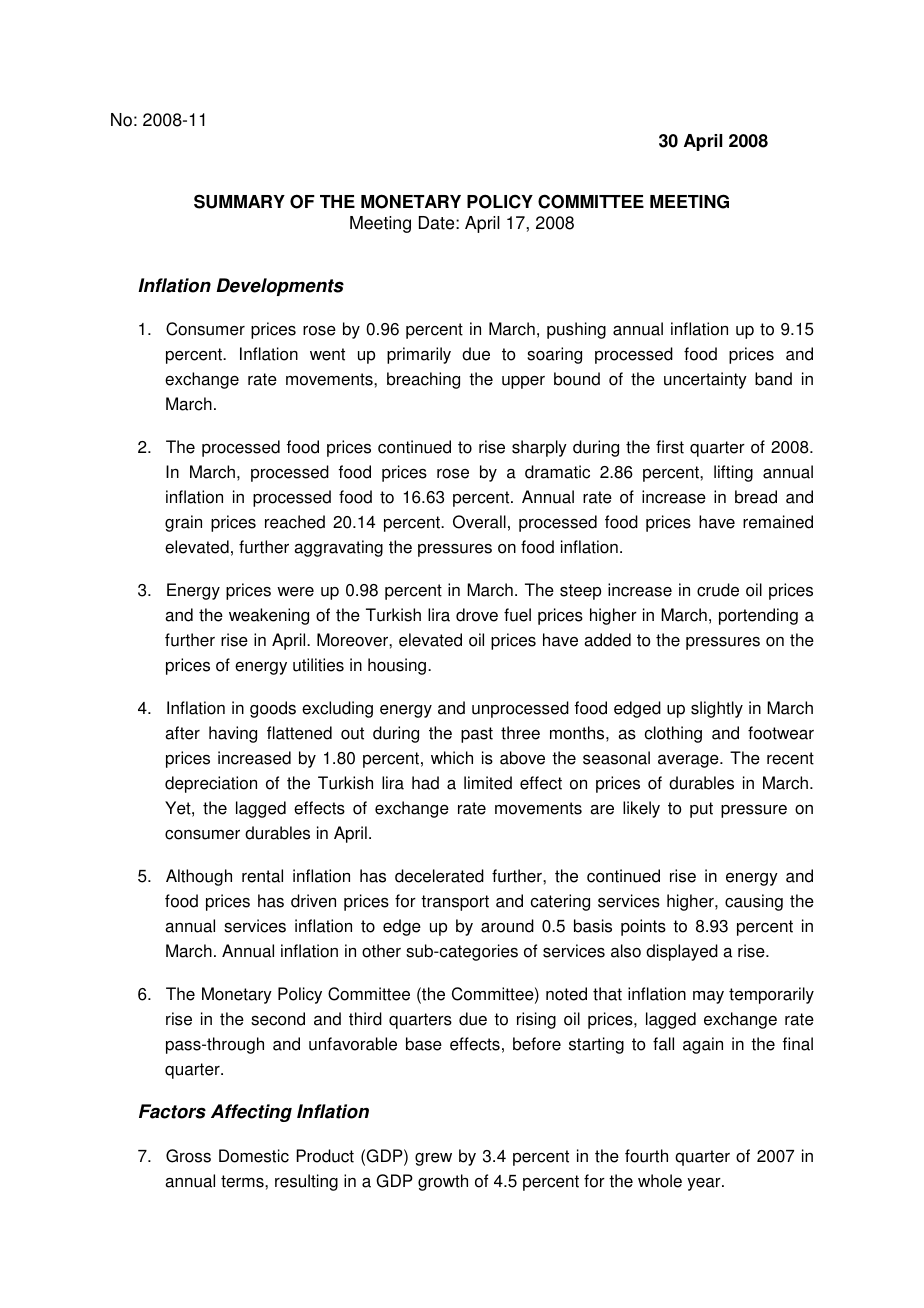  I want to click on pushing, so click(576, 330).
